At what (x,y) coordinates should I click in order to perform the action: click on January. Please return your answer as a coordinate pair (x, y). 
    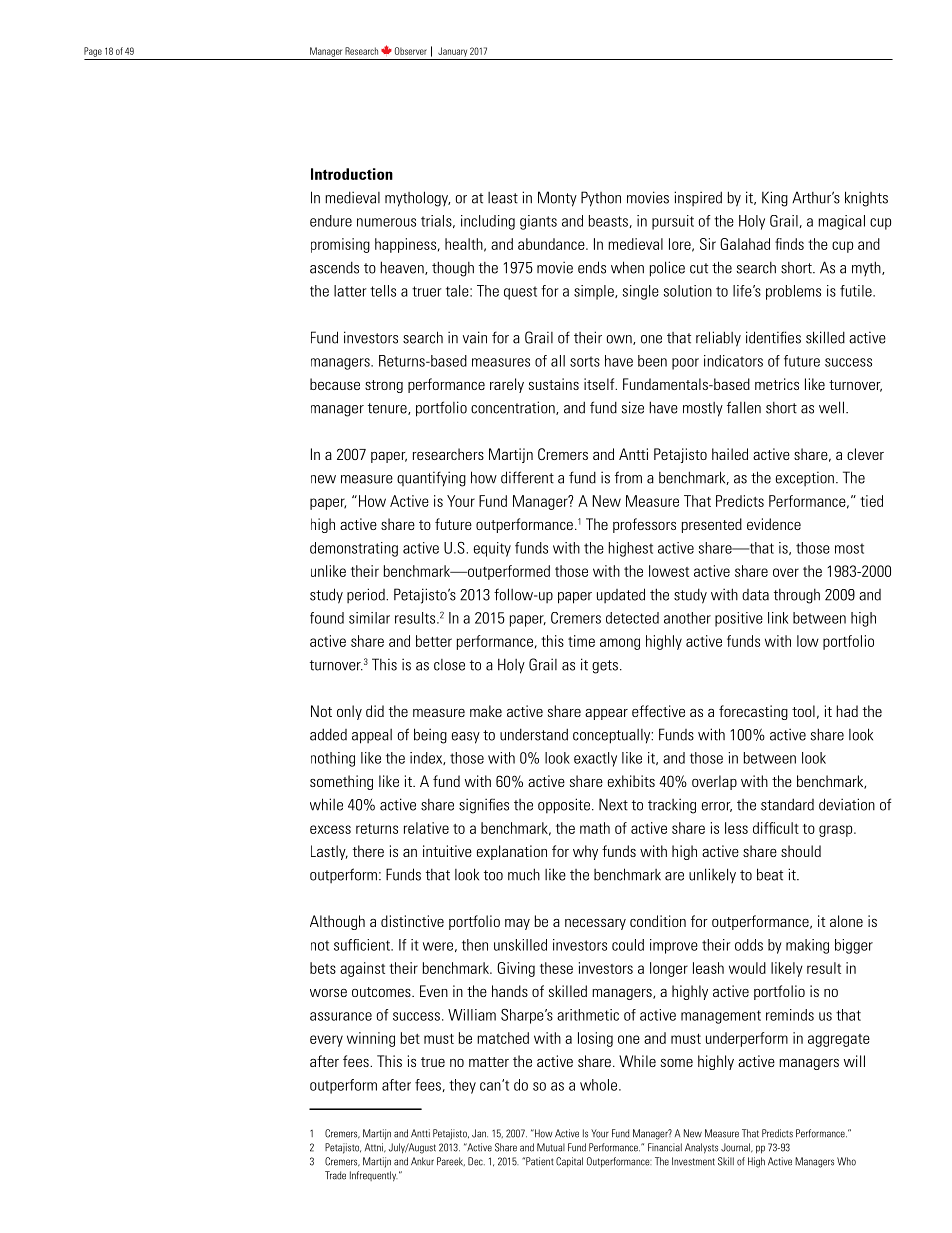
    Looking at the image, I should click on (452, 52).
